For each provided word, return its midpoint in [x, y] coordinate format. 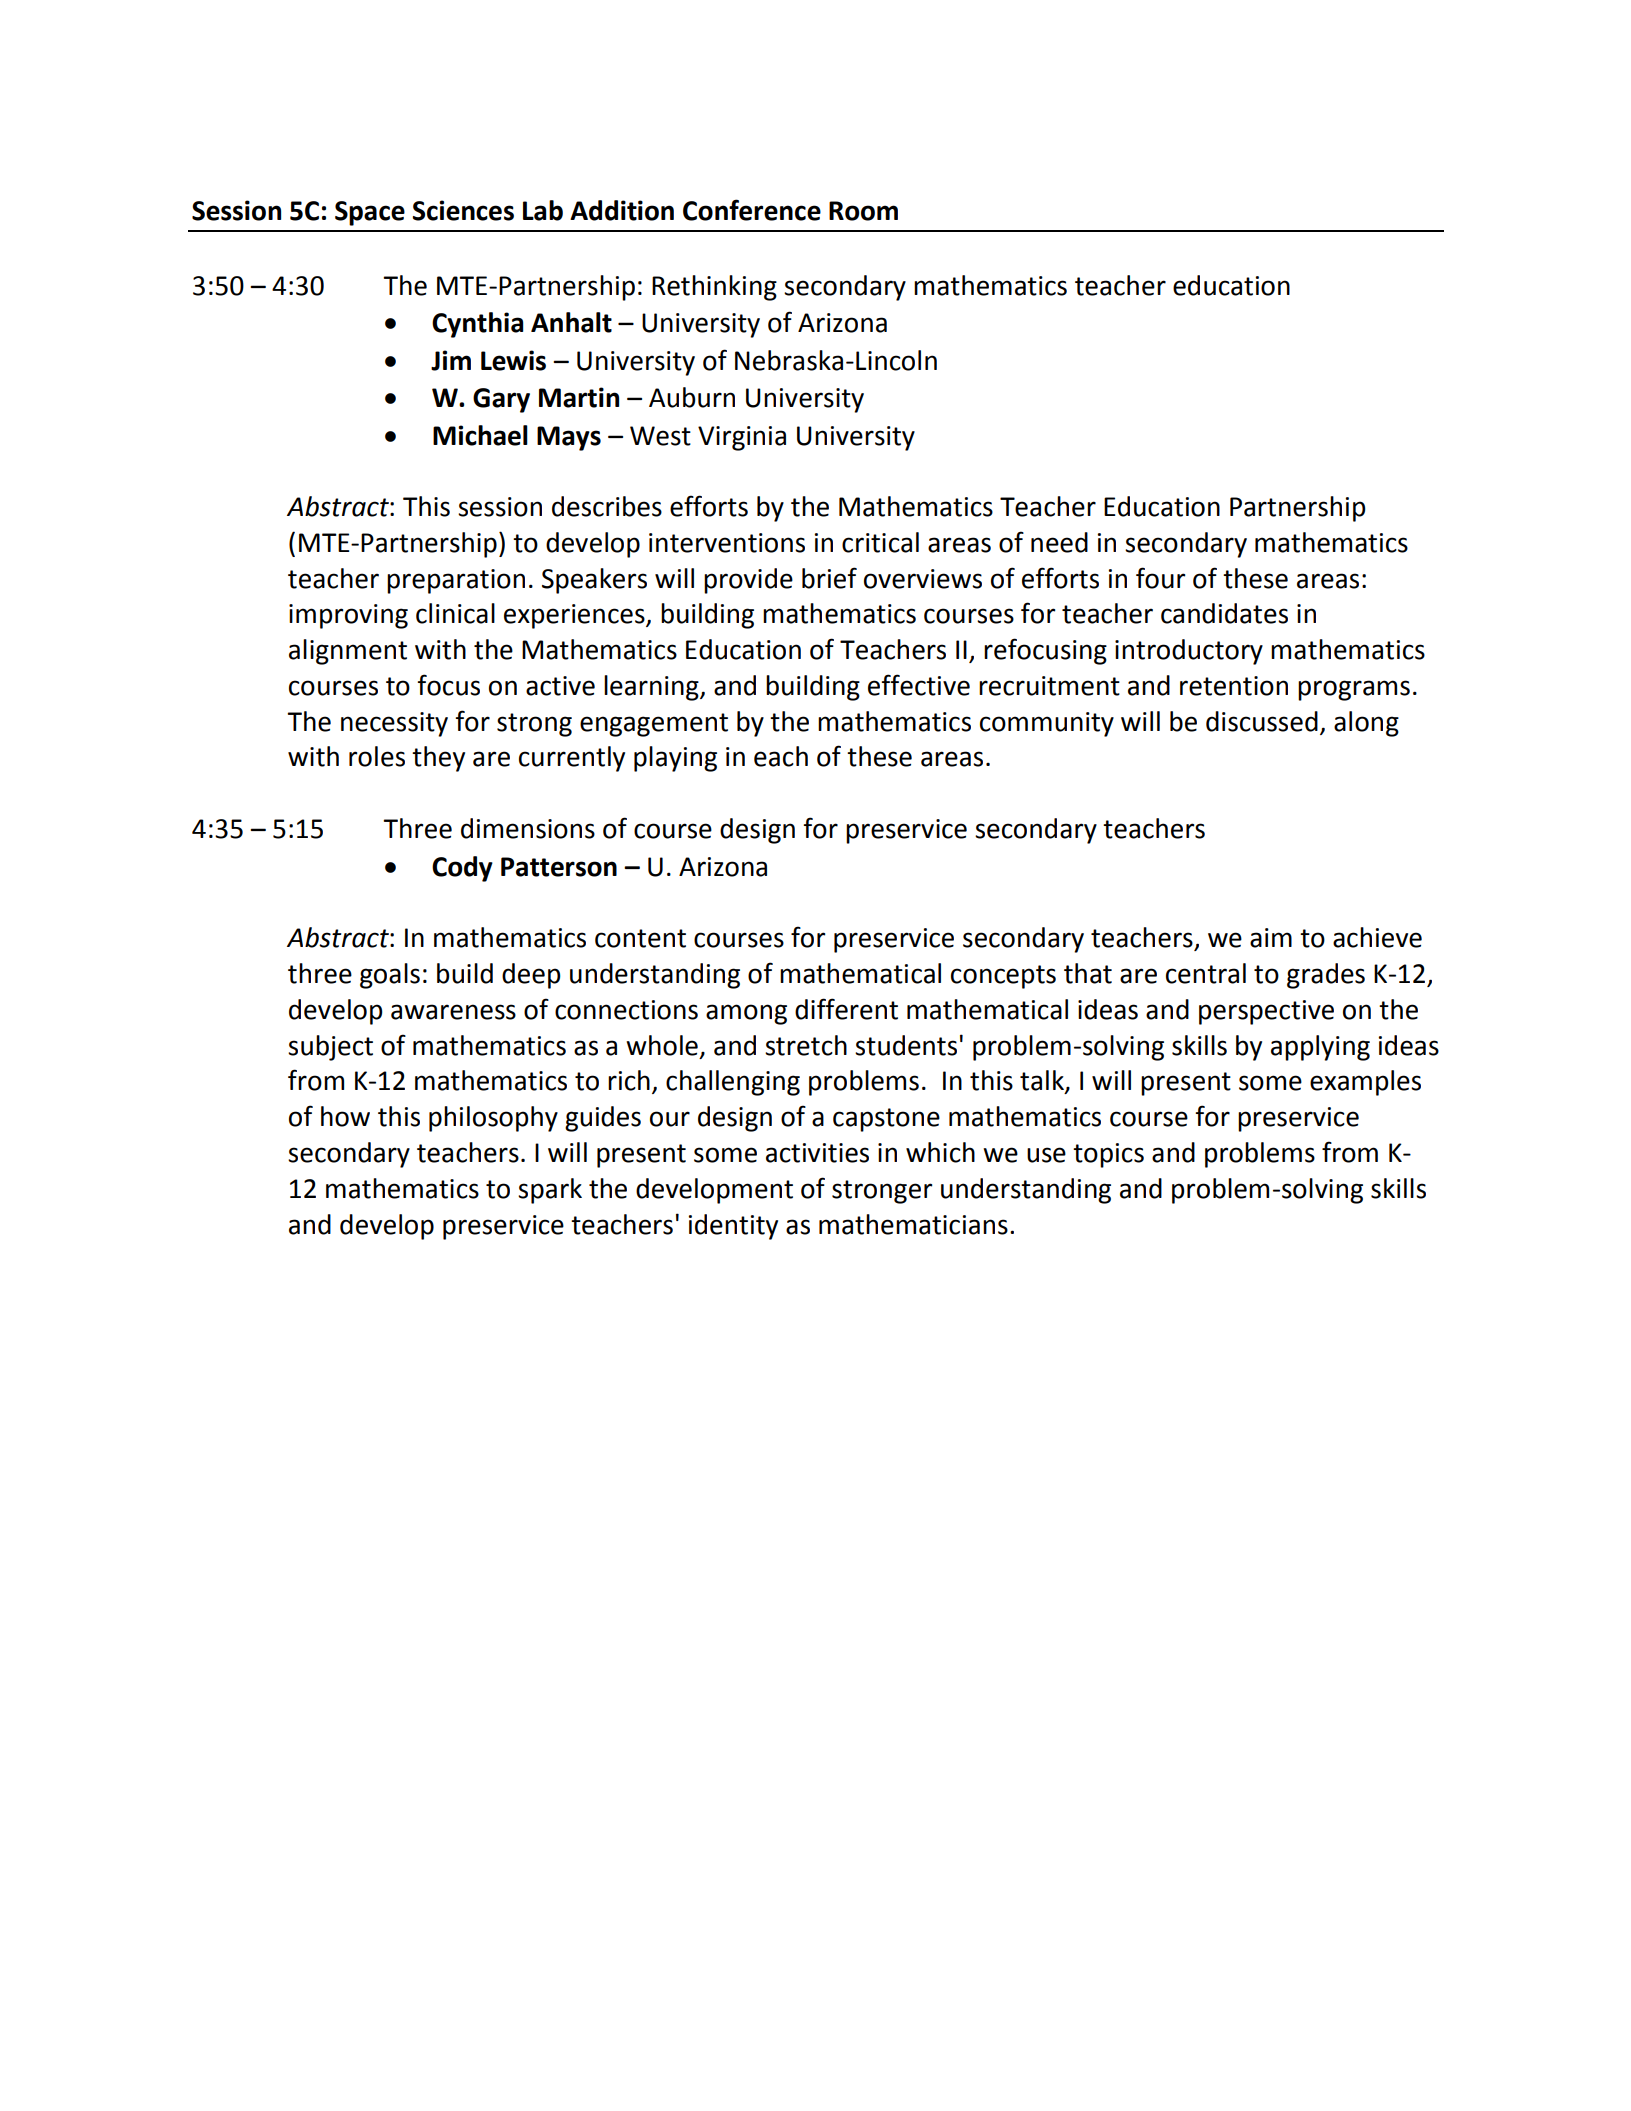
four [1160, 578]
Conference [752, 210]
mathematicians [913, 1224]
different [846, 1009]
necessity [394, 724]
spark [550, 1191]
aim [1271, 938]
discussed [1262, 721]
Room [863, 211]
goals [390, 976]
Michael [480, 435]
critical [880, 542]
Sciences [463, 210]
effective [919, 685]
